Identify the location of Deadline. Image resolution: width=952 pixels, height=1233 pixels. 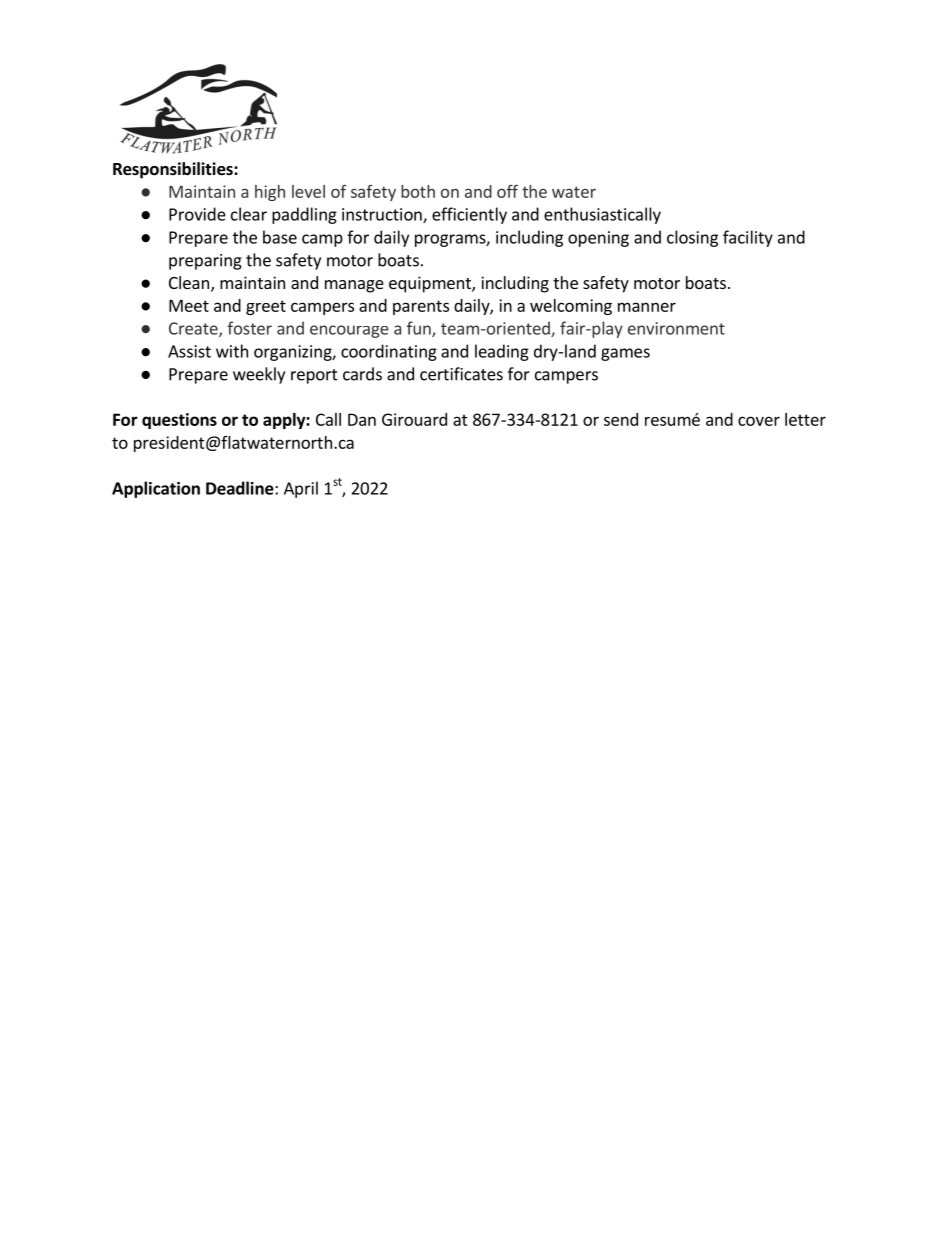
(241, 488).
